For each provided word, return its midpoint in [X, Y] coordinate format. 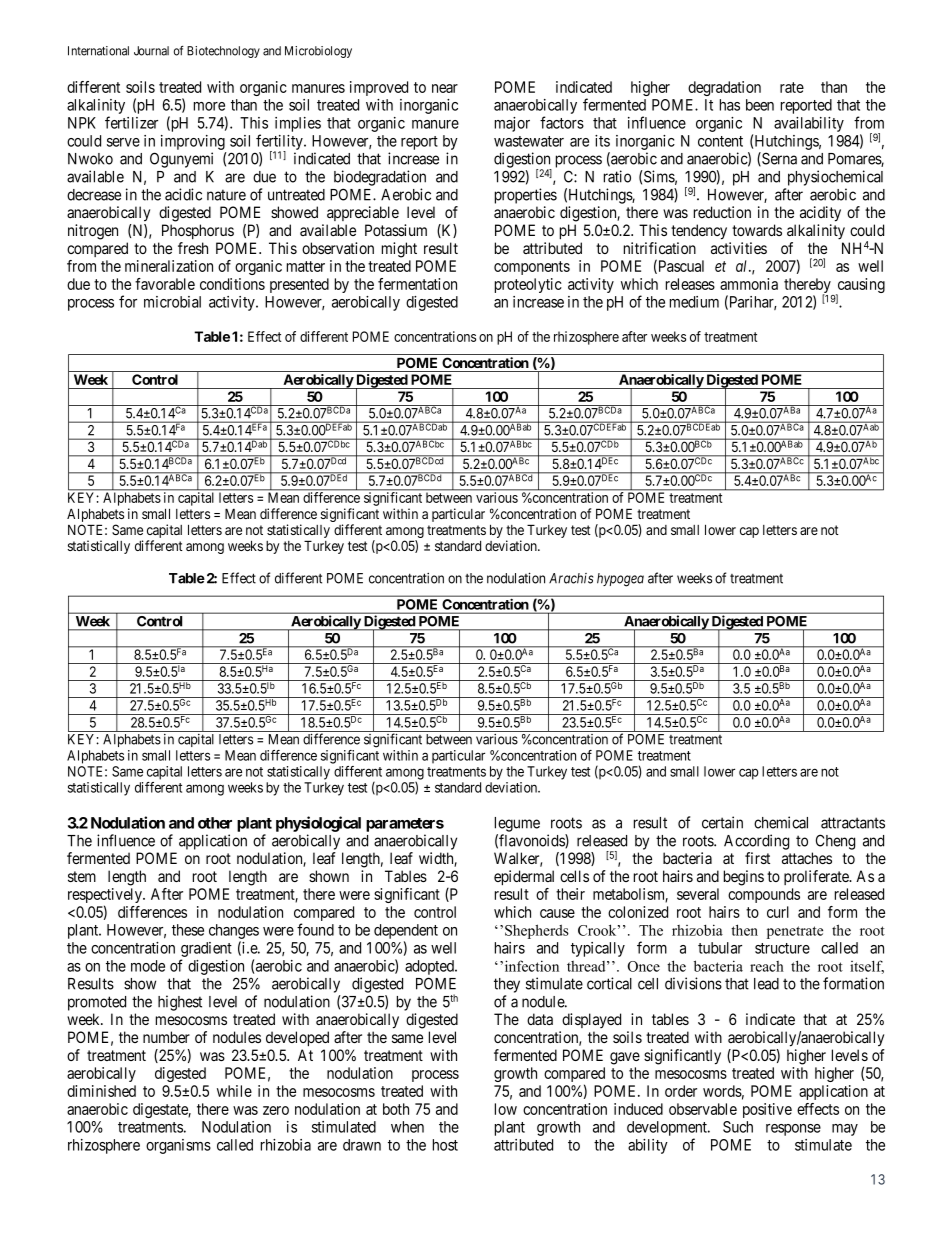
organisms [178, 1146]
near [445, 88]
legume [517, 824]
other [215, 823]
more [209, 106]
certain [722, 822]
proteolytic [528, 285]
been [760, 105]
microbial [172, 302]
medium [694, 302]
